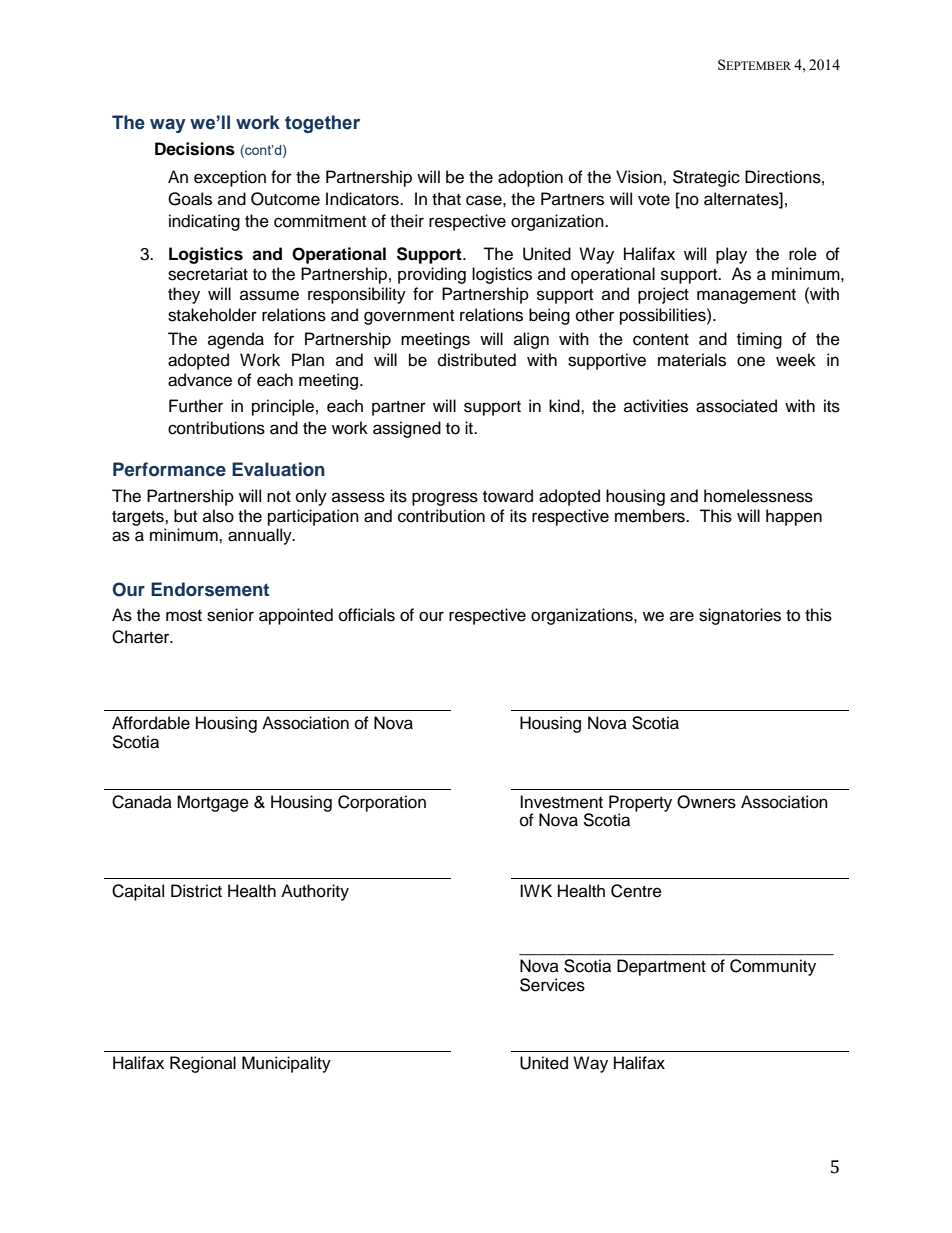 The width and height of the image is (952, 1233). I want to click on that, so click(446, 199).
